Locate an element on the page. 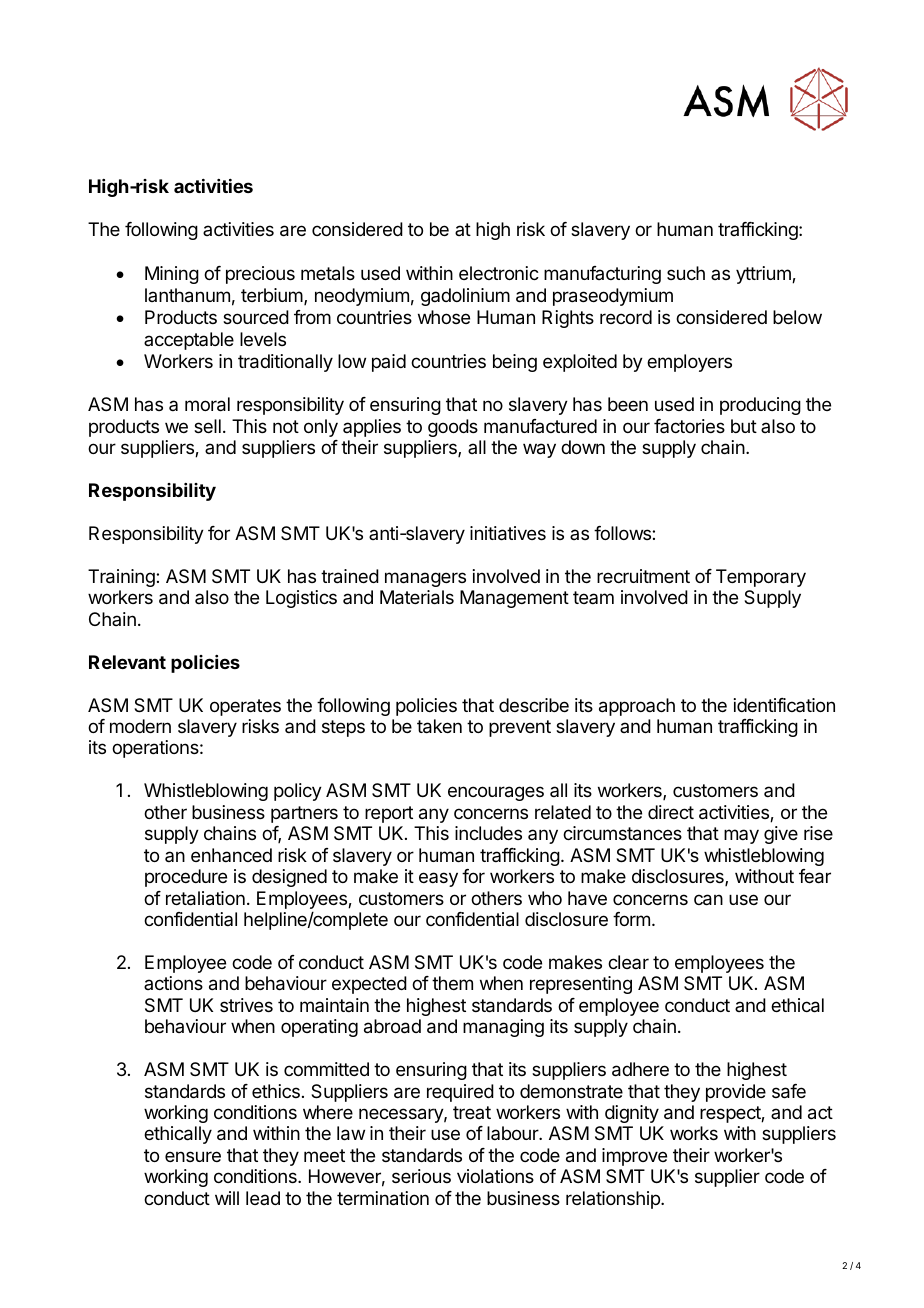 The height and width of the page is (1308, 924). gadolinium is located at coordinates (465, 297).
